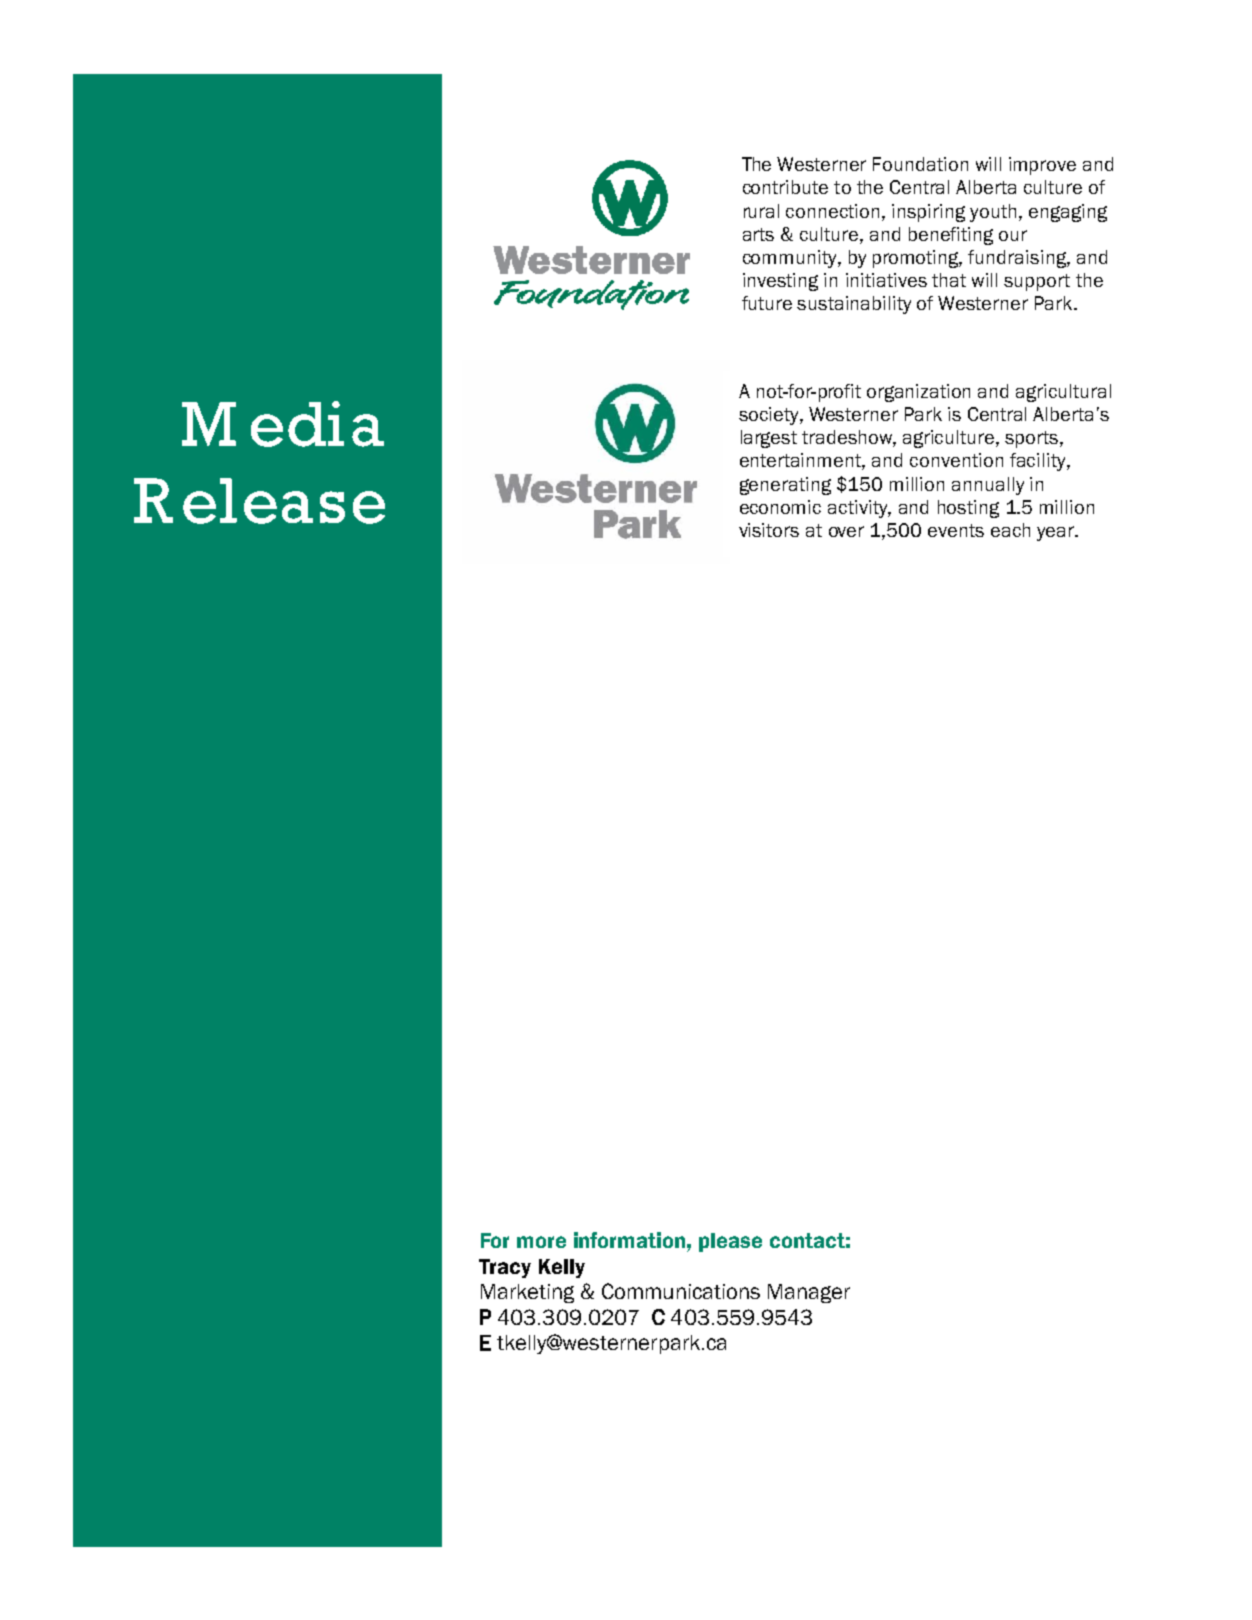 This image has width=1252, height=1620. What do you see at coordinates (541, 1242) in the image?
I see `more` at bounding box center [541, 1242].
